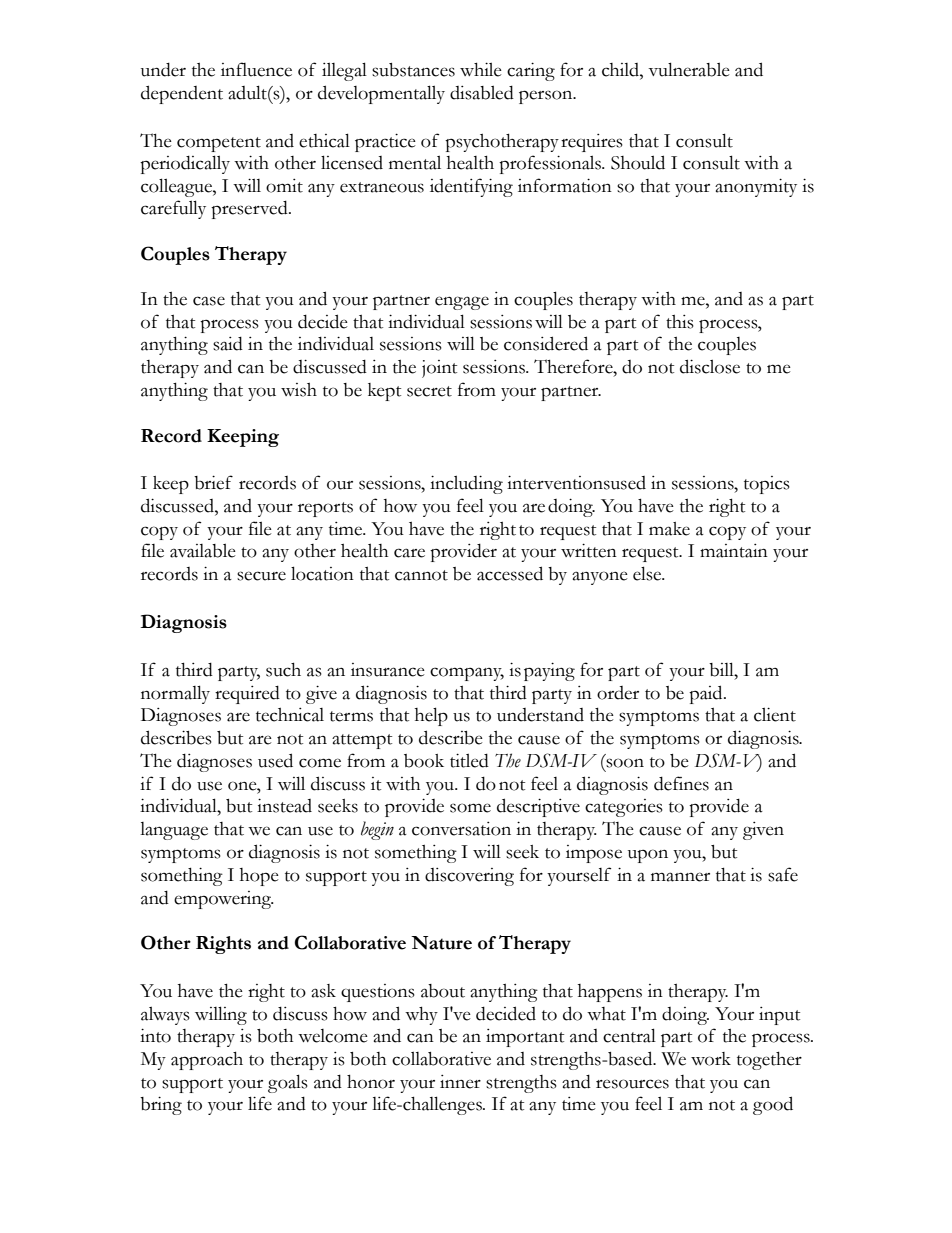  What do you see at coordinates (460, 1082) in the screenshot?
I see `inner` at bounding box center [460, 1082].
